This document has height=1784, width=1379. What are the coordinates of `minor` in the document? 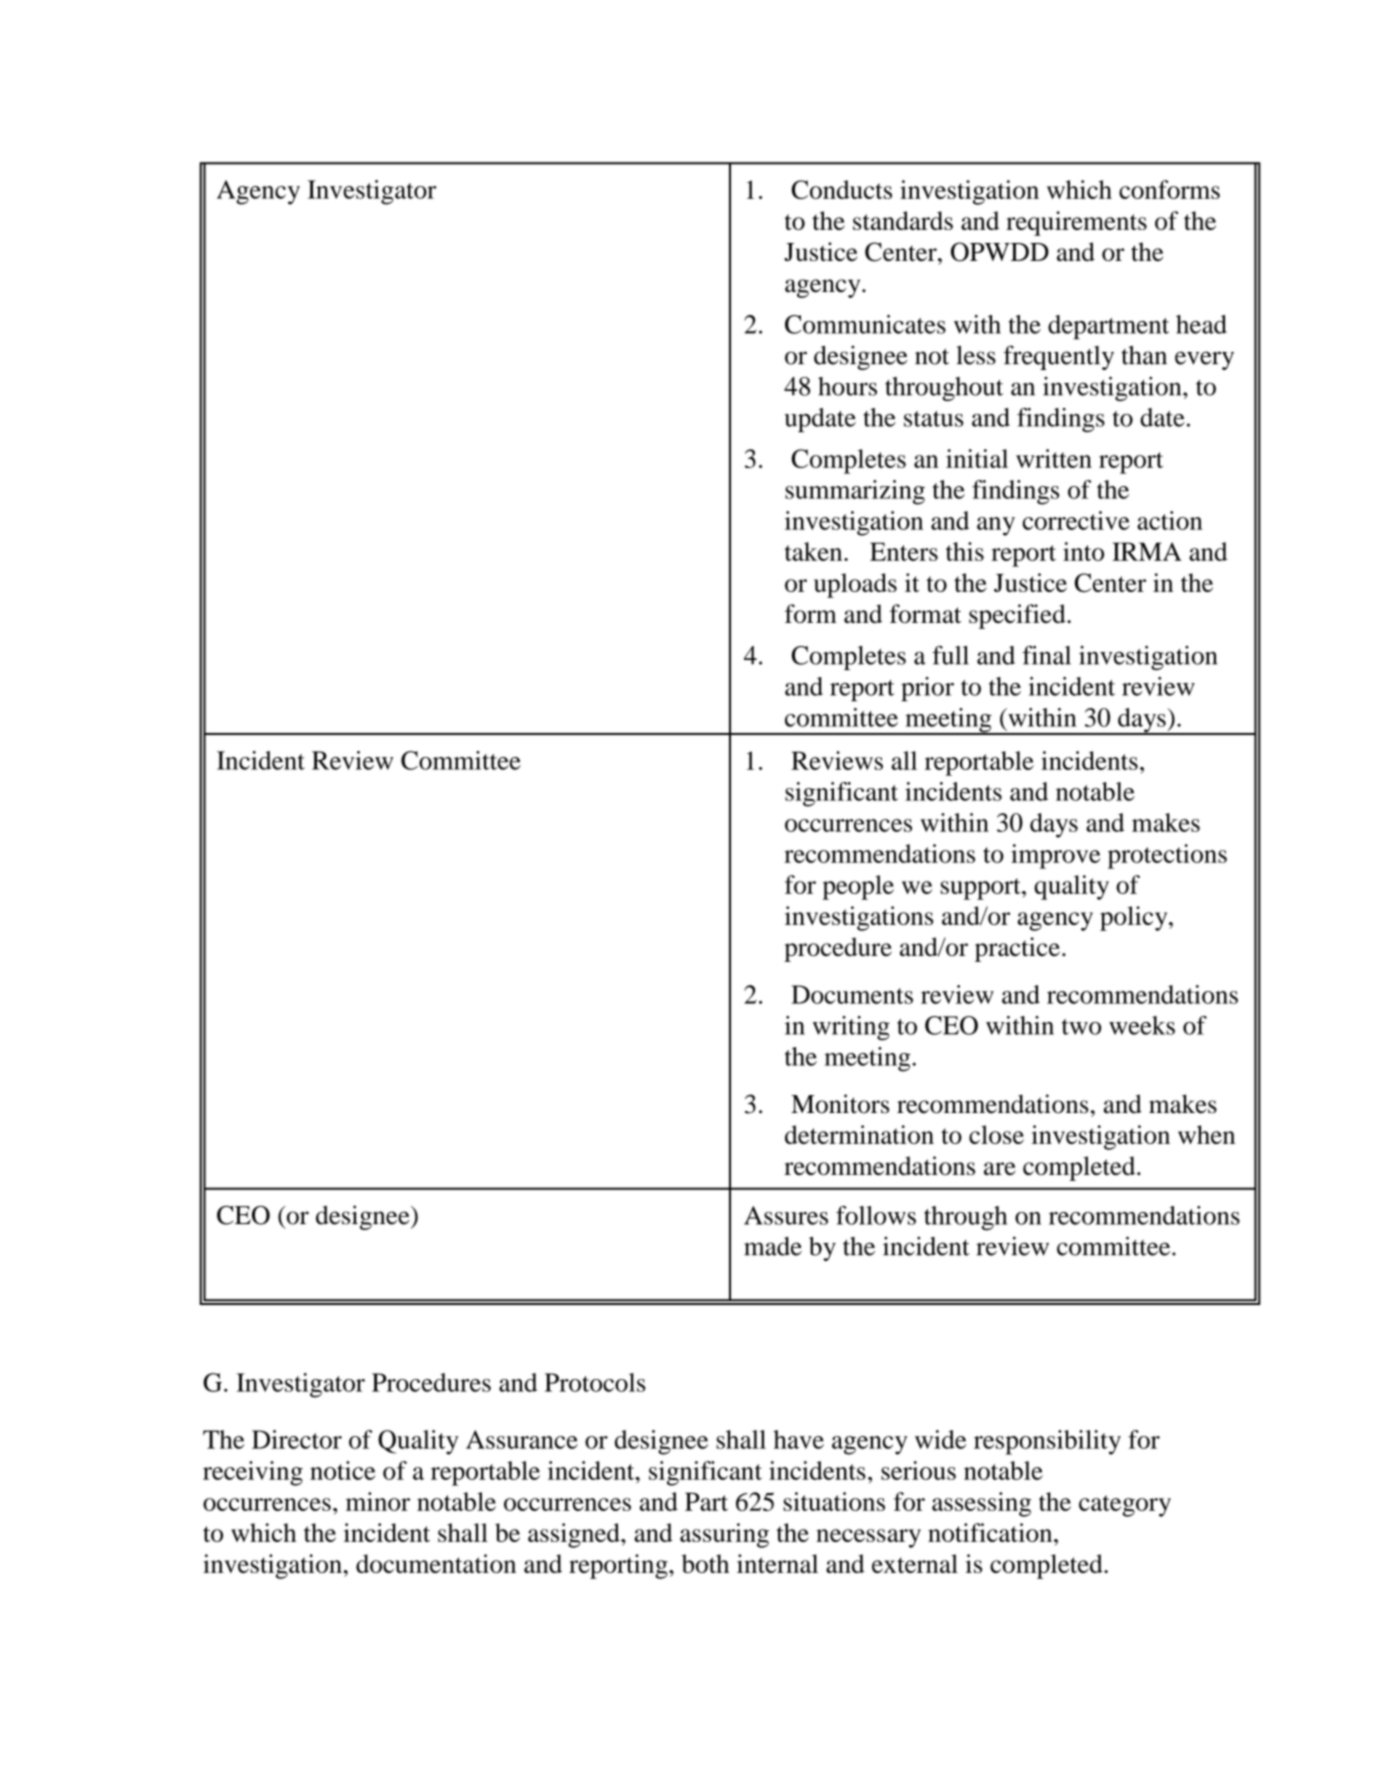 It's located at (378, 1501).
